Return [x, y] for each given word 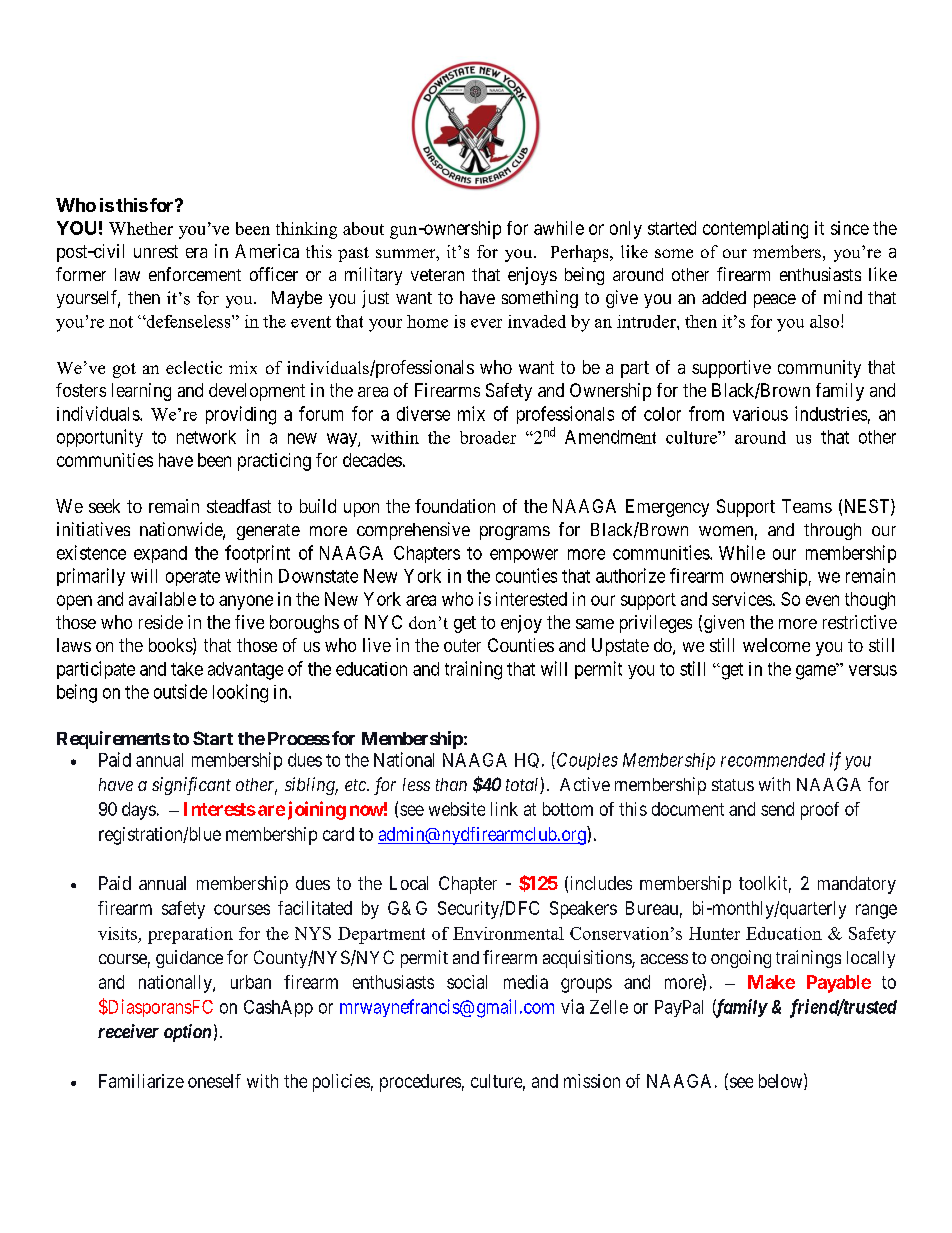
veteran [437, 275]
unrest [156, 251]
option [187, 1033]
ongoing [741, 959]
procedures [420, 1083]
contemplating [755, 230]
